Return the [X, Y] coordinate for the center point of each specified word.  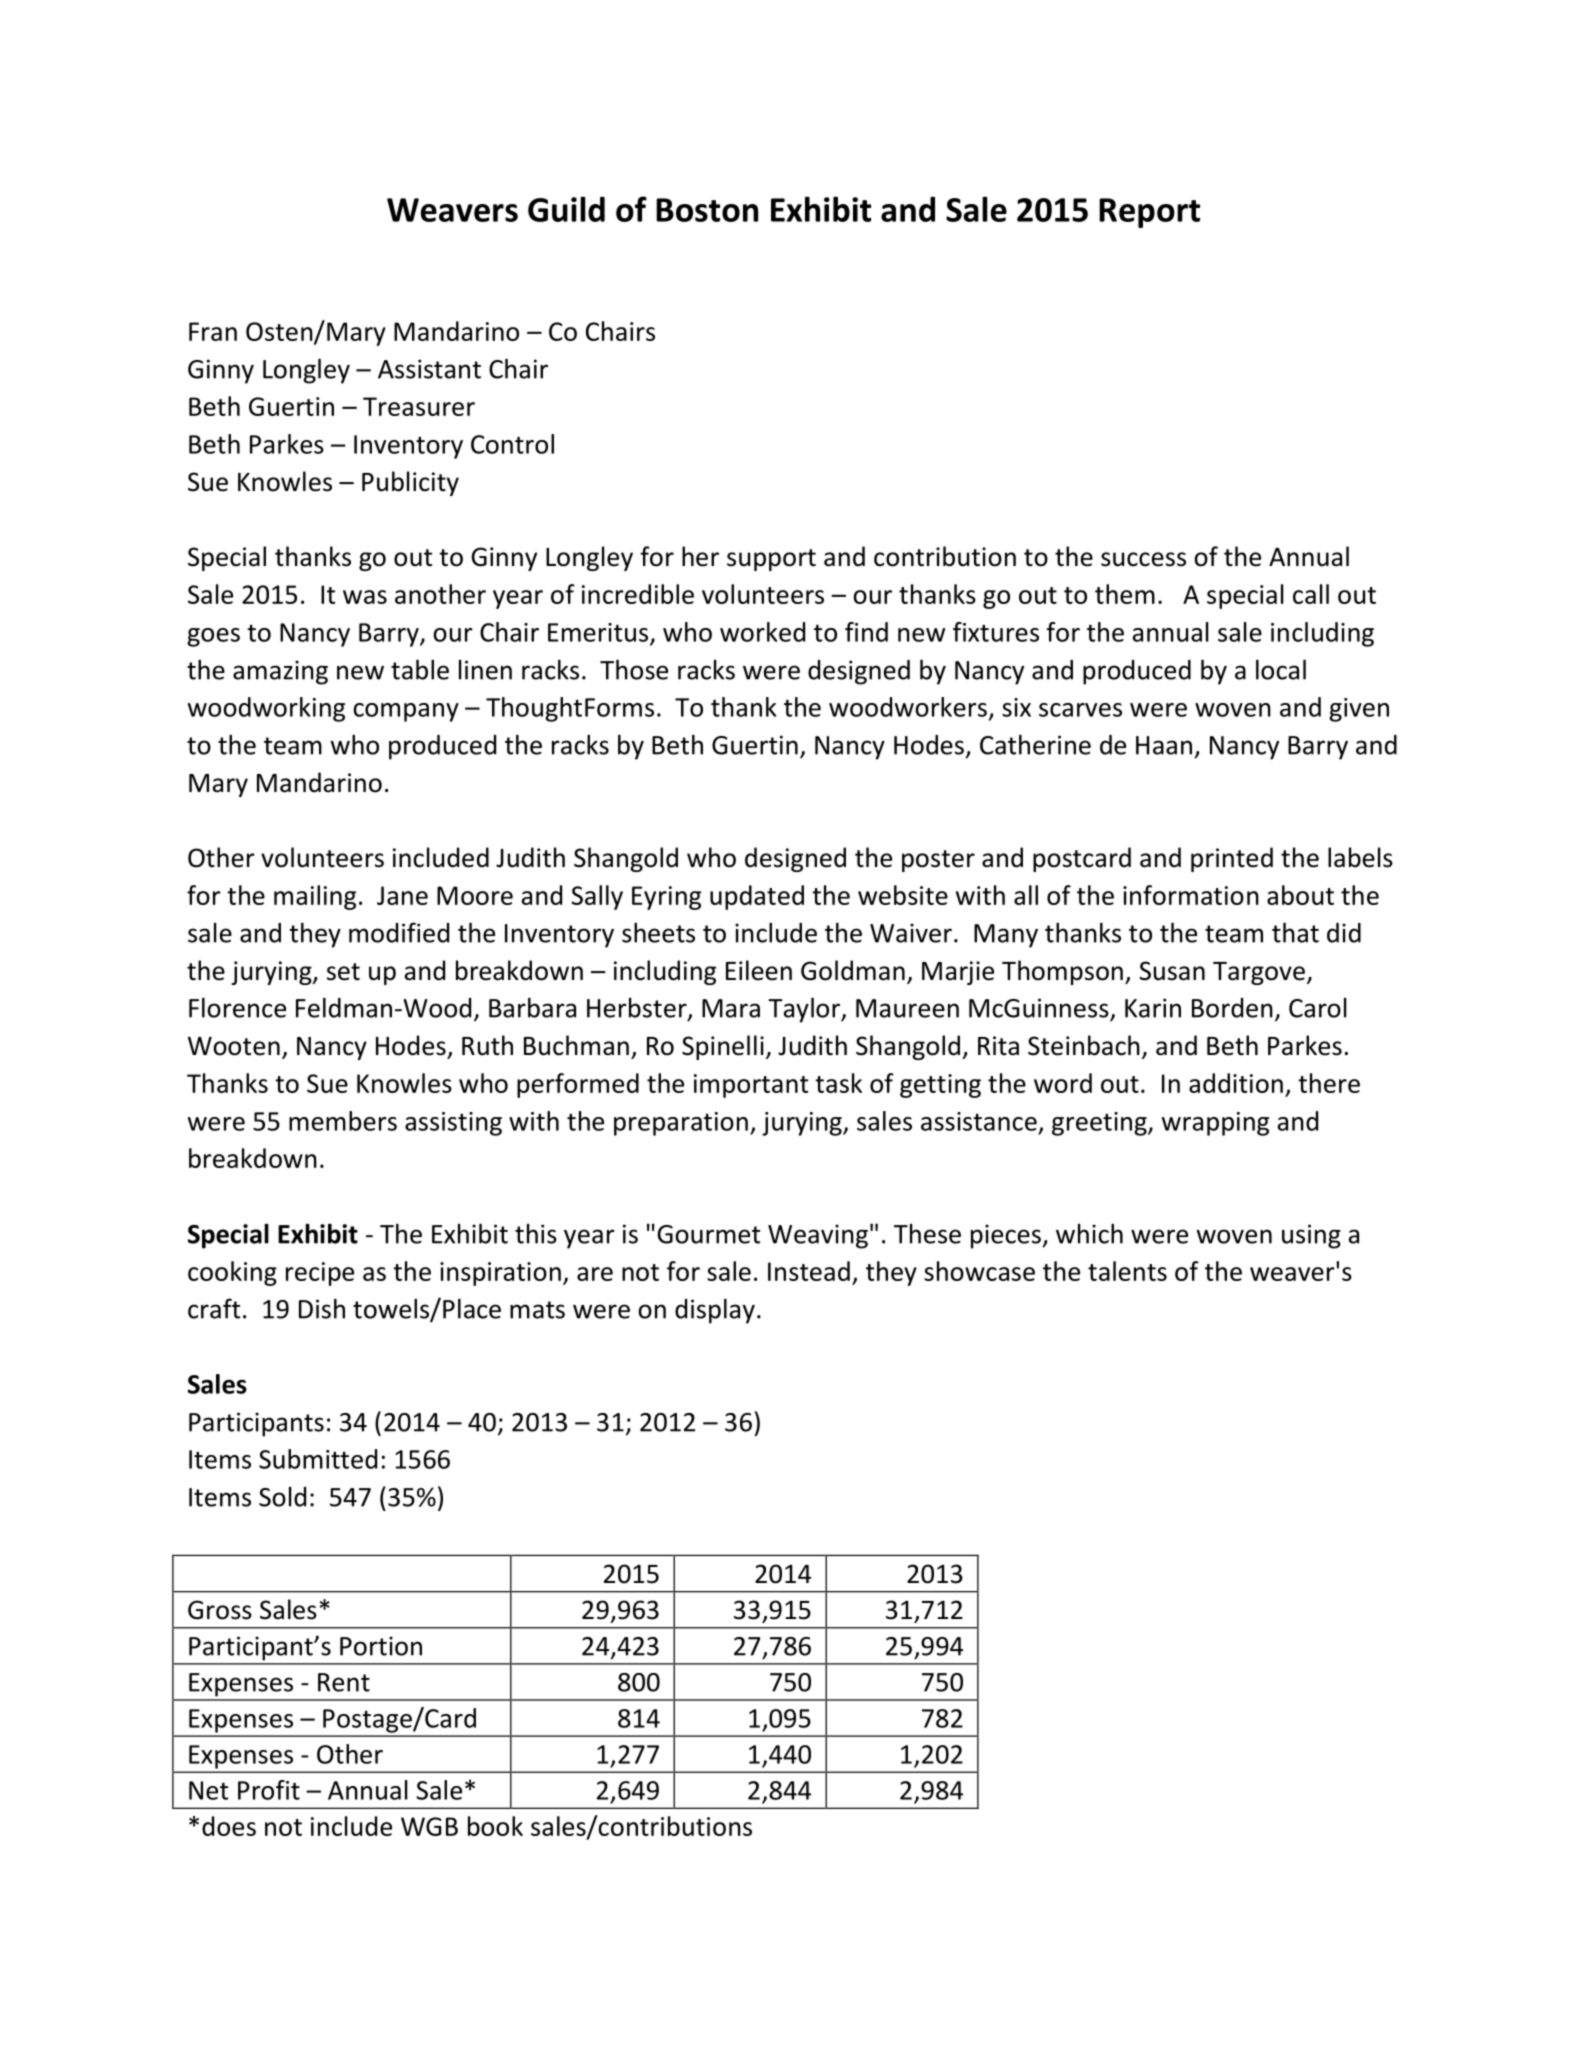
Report [1149, 213]
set [343, 972]
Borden [1232, 1008]
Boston [707, 210]
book [495, 1826]
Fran [213, 331]
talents [1127, 1271]
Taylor [805, 1010]
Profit [269, 1790]
